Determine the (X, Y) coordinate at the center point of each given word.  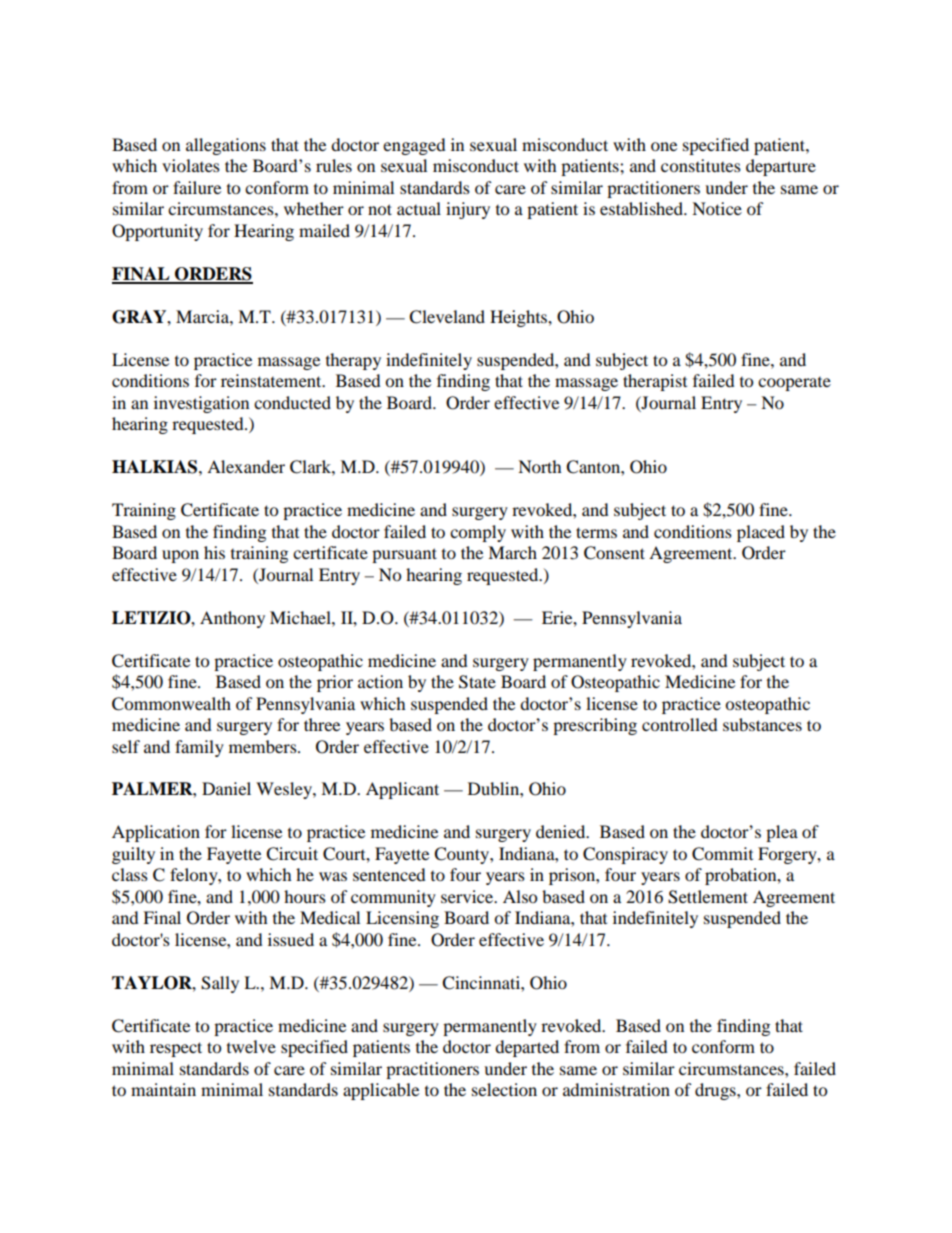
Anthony (232, 619)
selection (504, 1089)
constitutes (701, 165)
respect (176, 1049)
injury (468, 210)
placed (761, 533)
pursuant (404, 555)
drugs (716, 1091)
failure (197, 187)
